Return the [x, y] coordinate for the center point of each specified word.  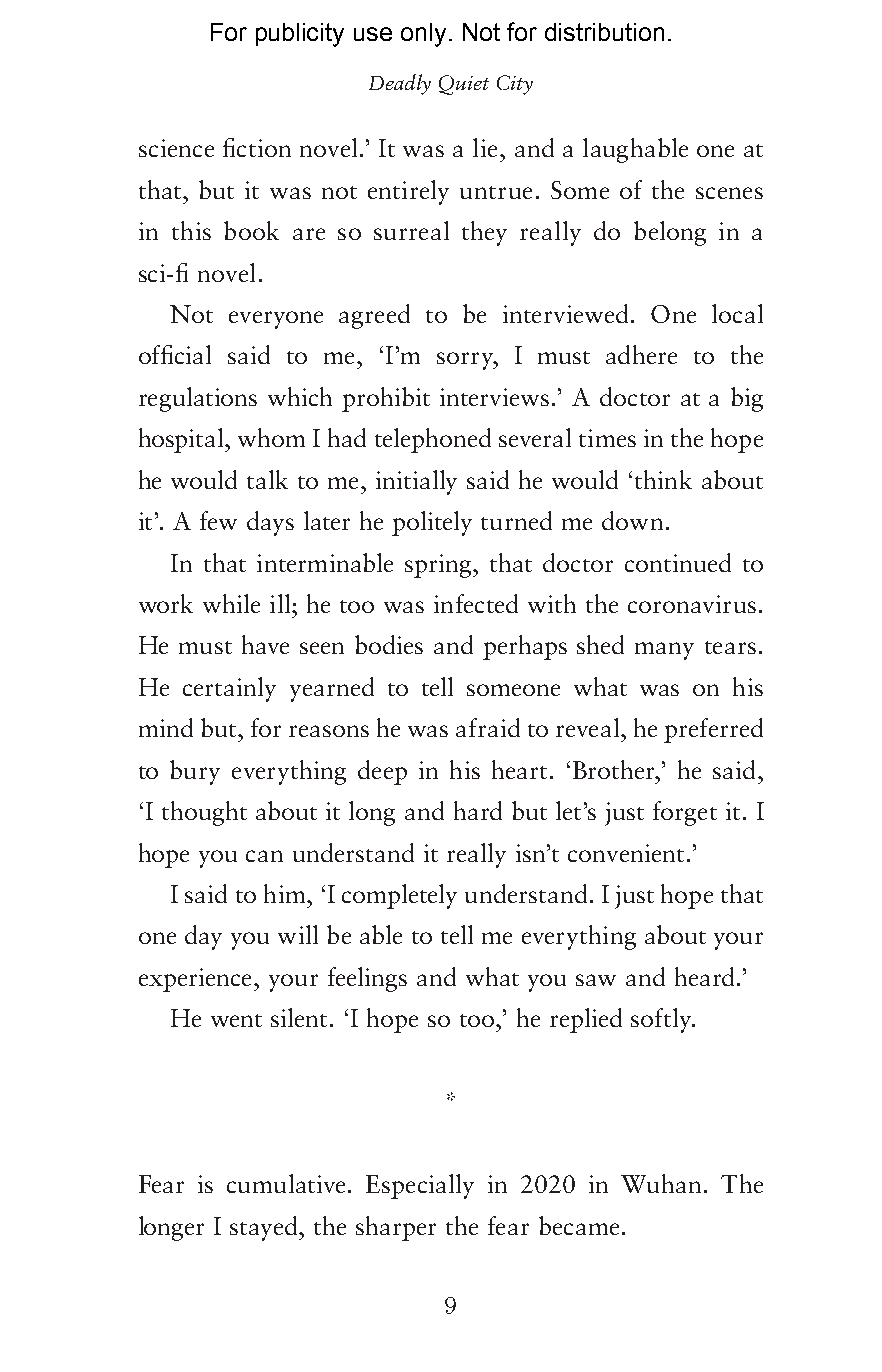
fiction [257, 147]
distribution [604, 32]
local [737, 313]
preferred [713, 730]
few [218, 520]
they [484, 233]
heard [704, 976]
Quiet [464, 85]
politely [432, 523]
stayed [265, 1228]
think [663, 479]
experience [197, 980]
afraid [488, 727]
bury [195, 772]
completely [399, 896]
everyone [276, 320]
